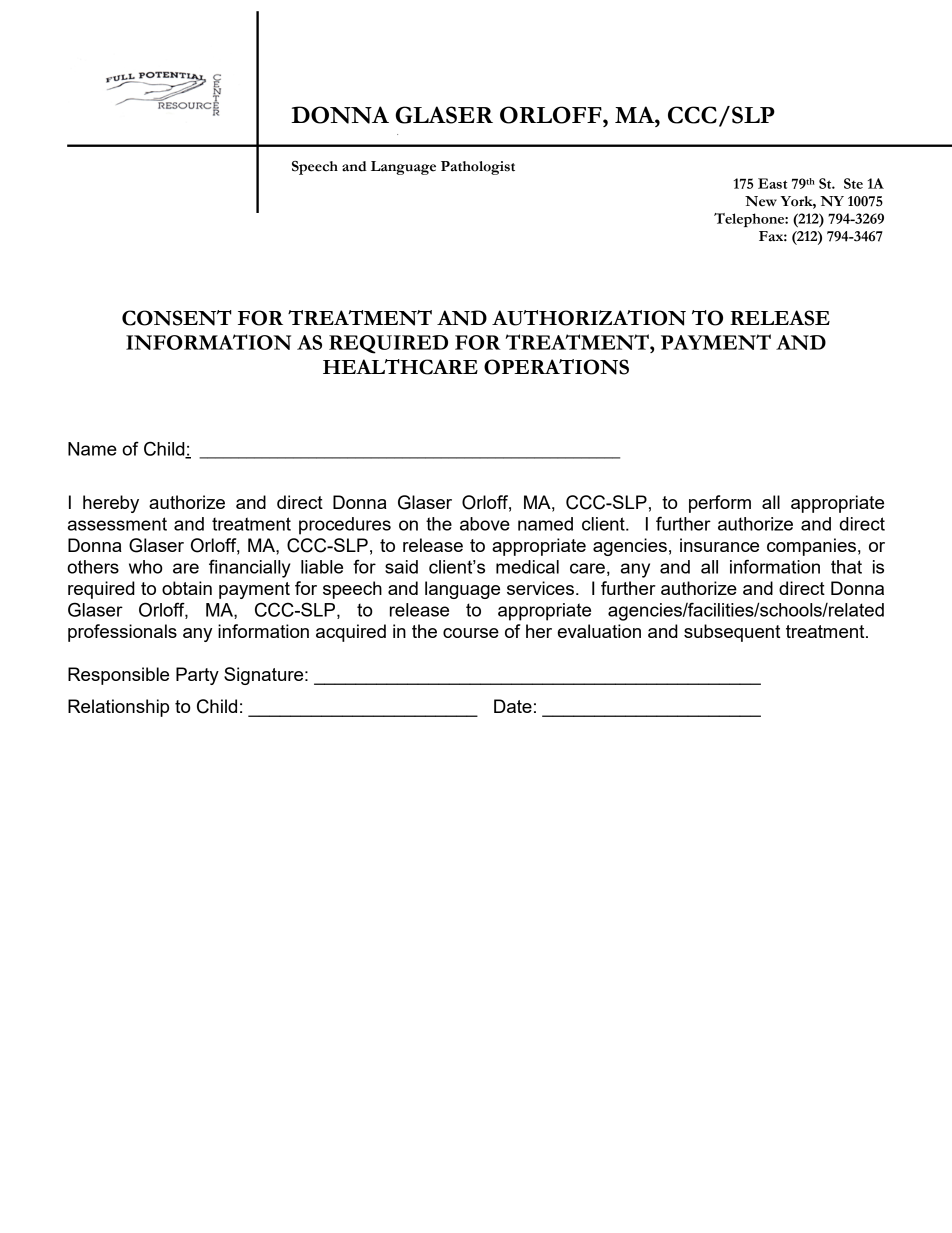 The image size is (952, 1233). What do you see at coordinates (197, 676) in the image?
I see `Party` at bounding box center [197, 676].
